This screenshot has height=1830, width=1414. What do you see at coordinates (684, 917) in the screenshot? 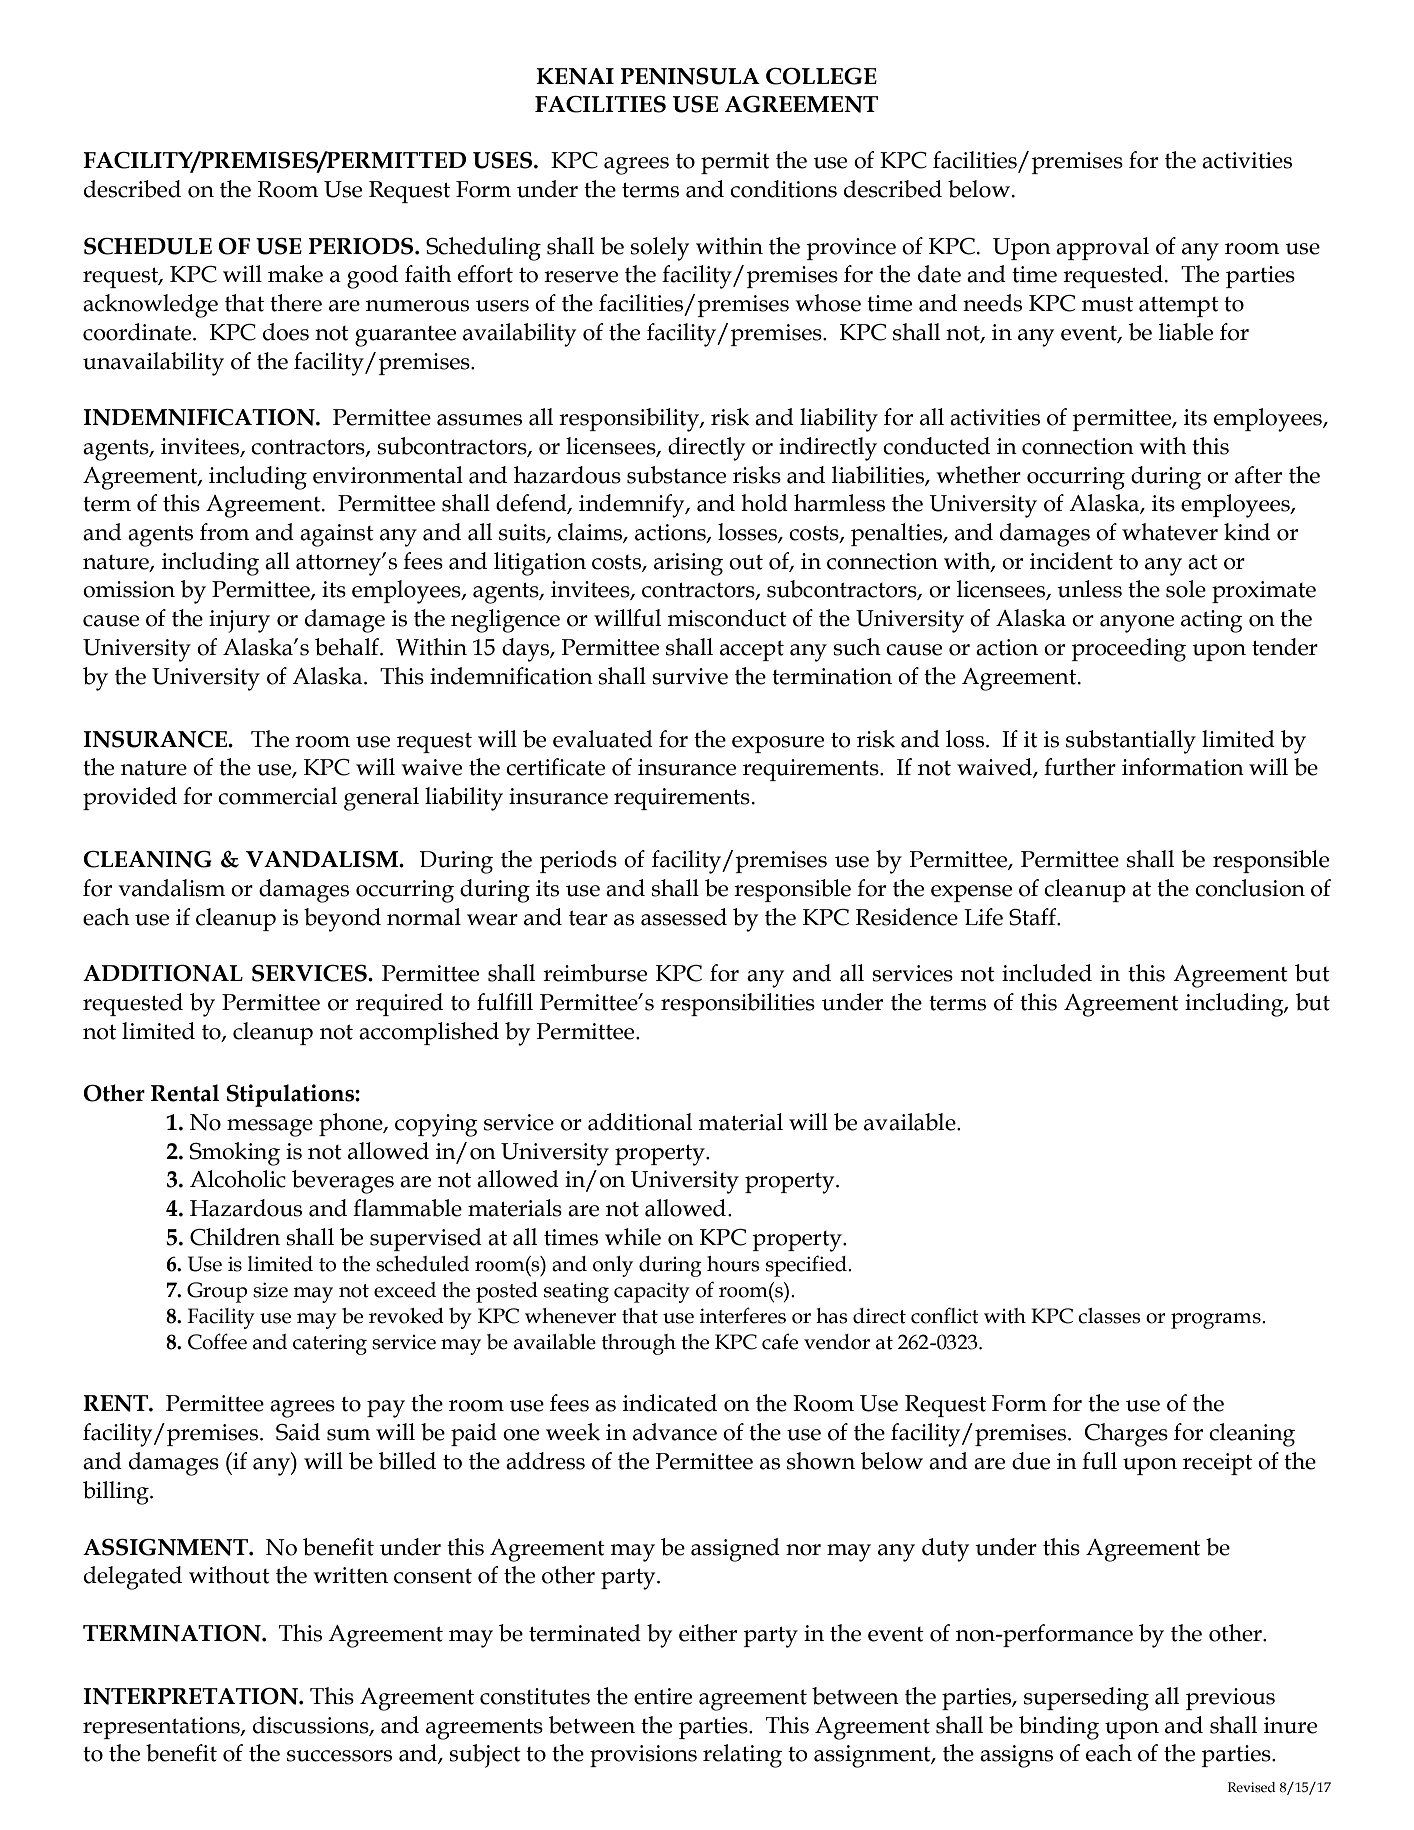
I see `assessed` at bounding box center [684, 917].
